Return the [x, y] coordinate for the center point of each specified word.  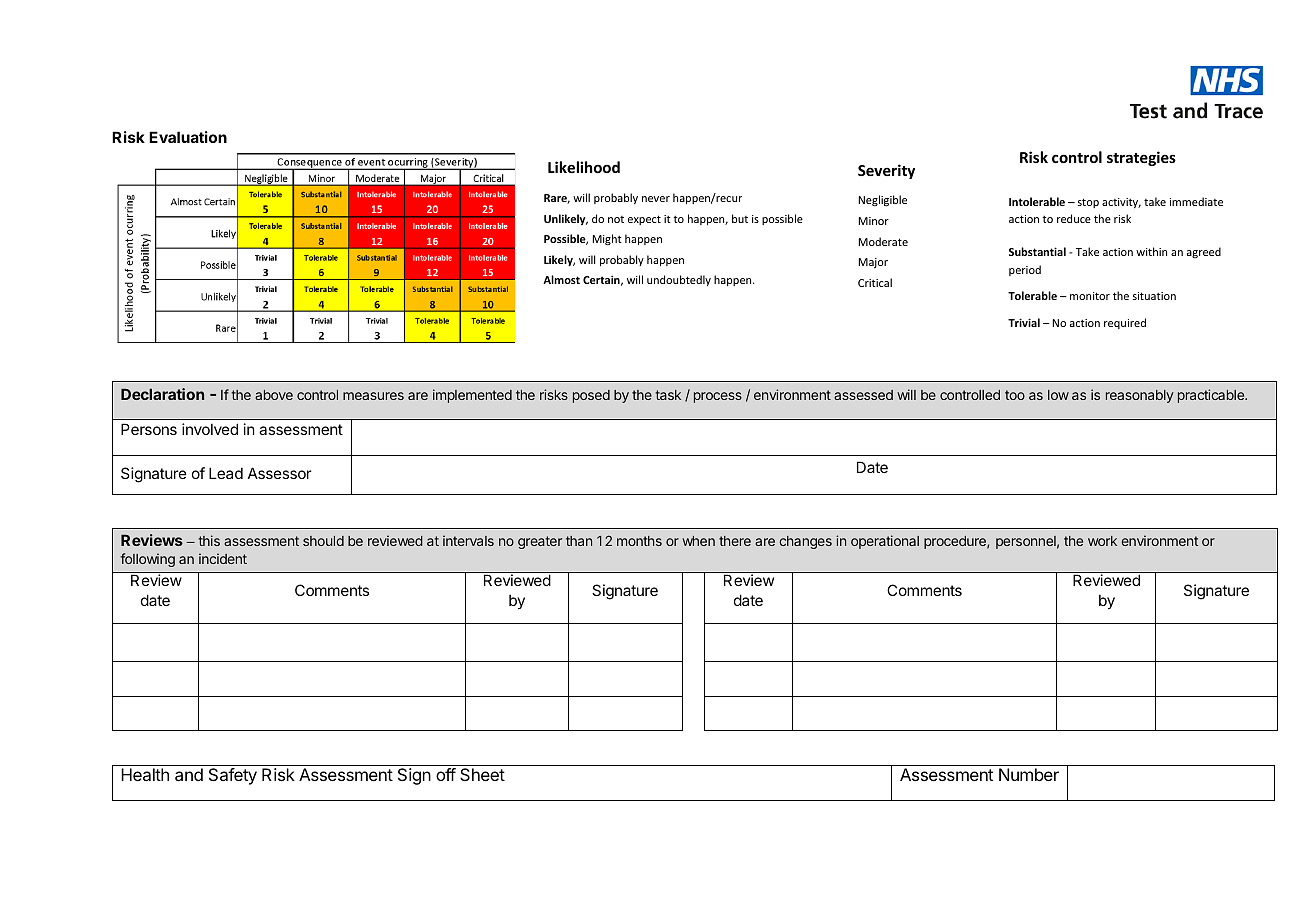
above [274, 395]
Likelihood [584, 167]
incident [223, 558]
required [1125, 323]
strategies [1141, 158]
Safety [233, 776]
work [1102, 541]
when [698, 541]
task [668, 395]
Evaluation [188, 137]
